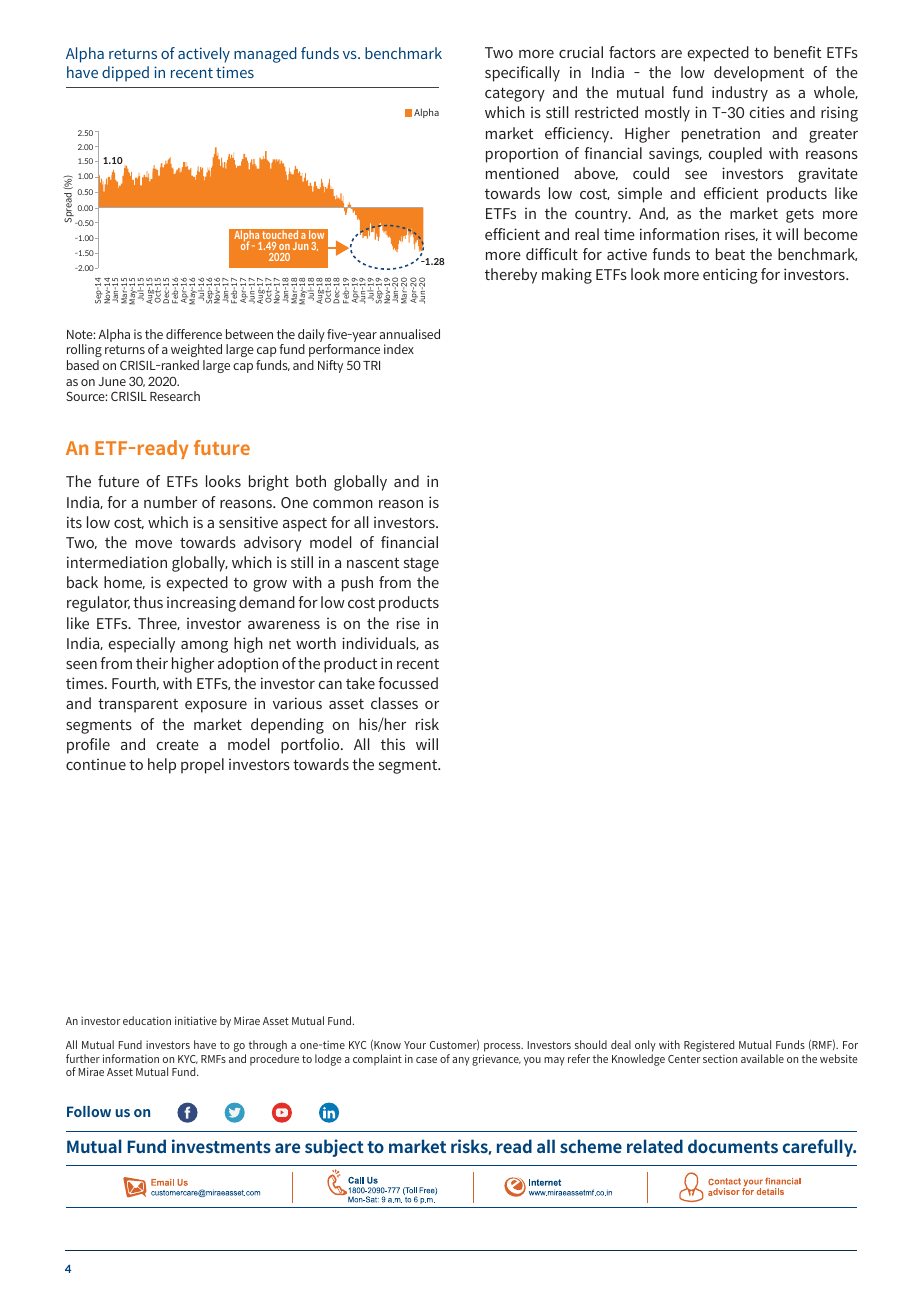  I want to click on dipped, so click(125, 74).
